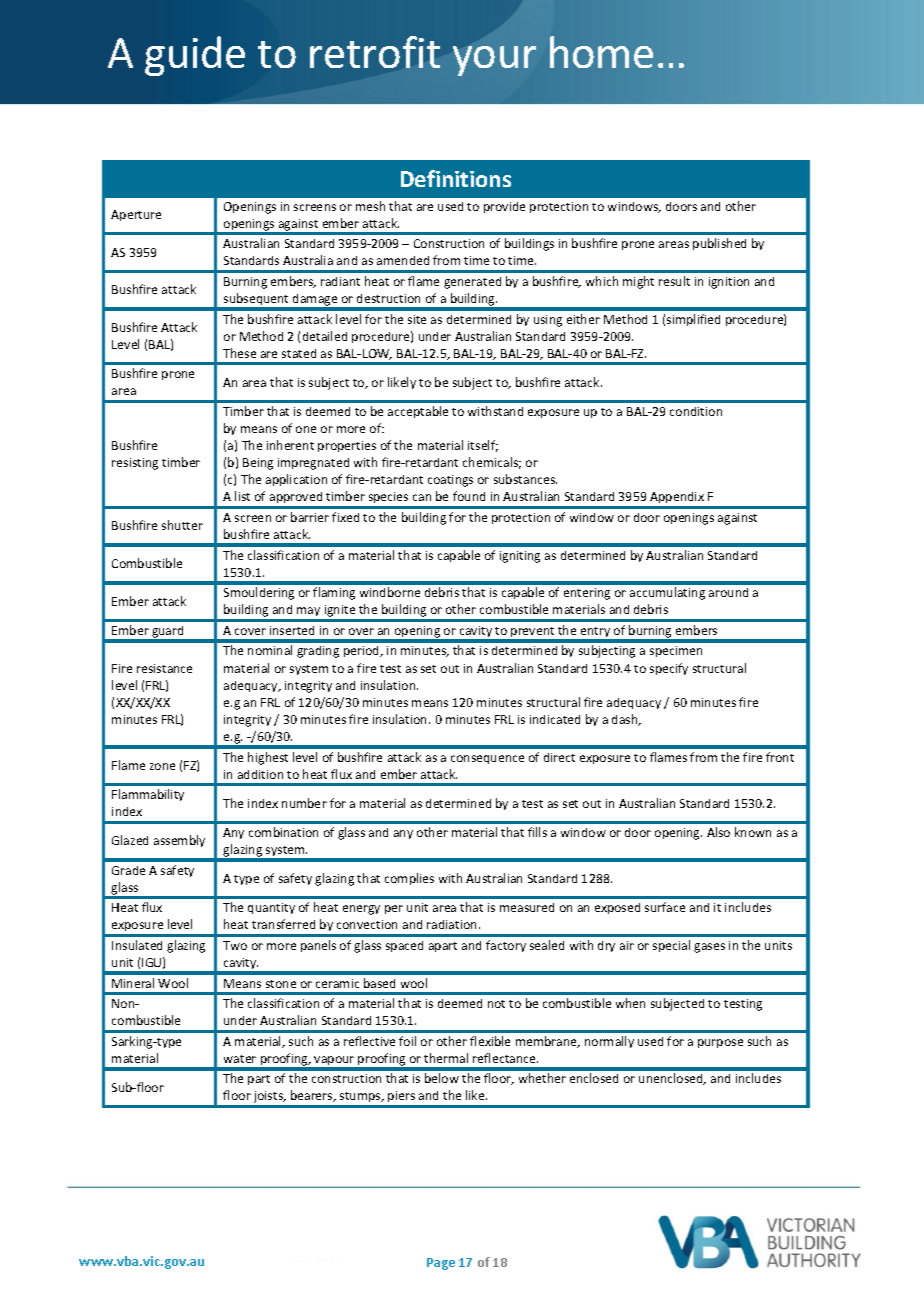 Image resolution: width=924 pixels, height=1309 pixels. Describe the element at coordinates (195, 56) in the document. I see `guide` at that location.
